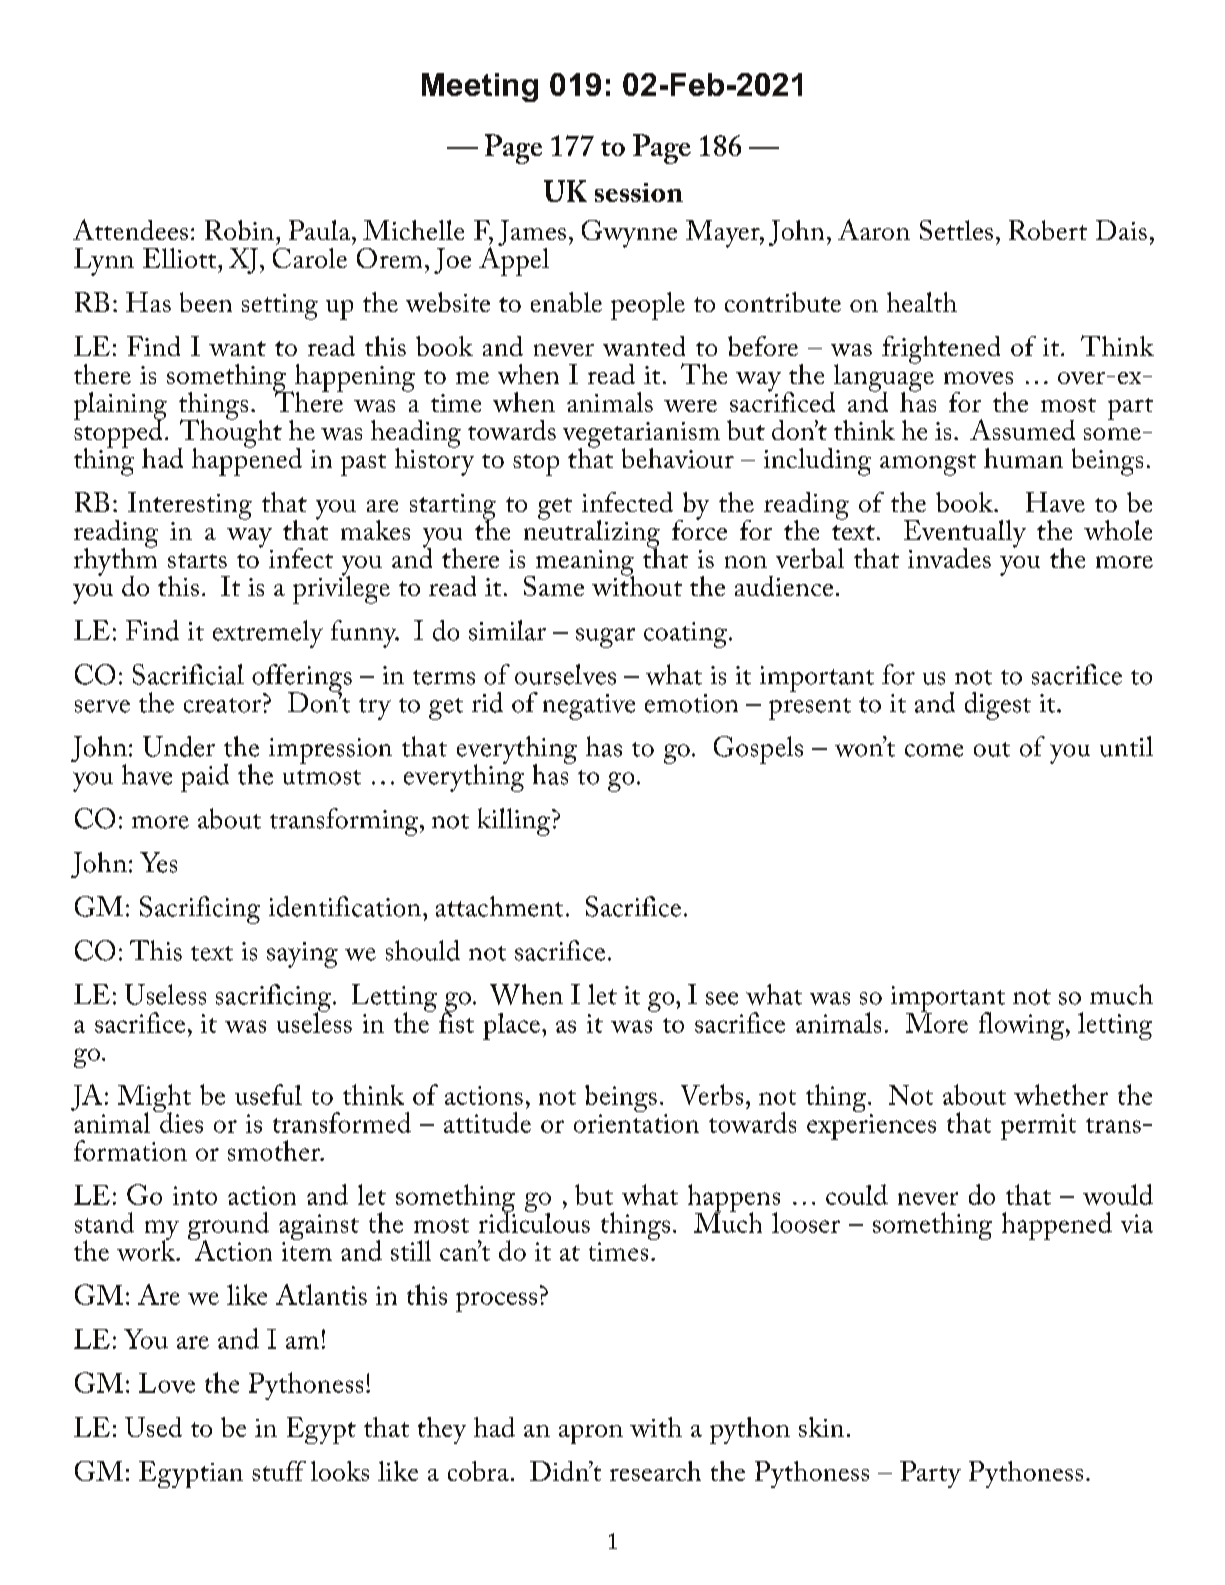  What do you see at coordinates (515, 822) in the screenshot?
I see `killing` at bounding box center [515, 822].
